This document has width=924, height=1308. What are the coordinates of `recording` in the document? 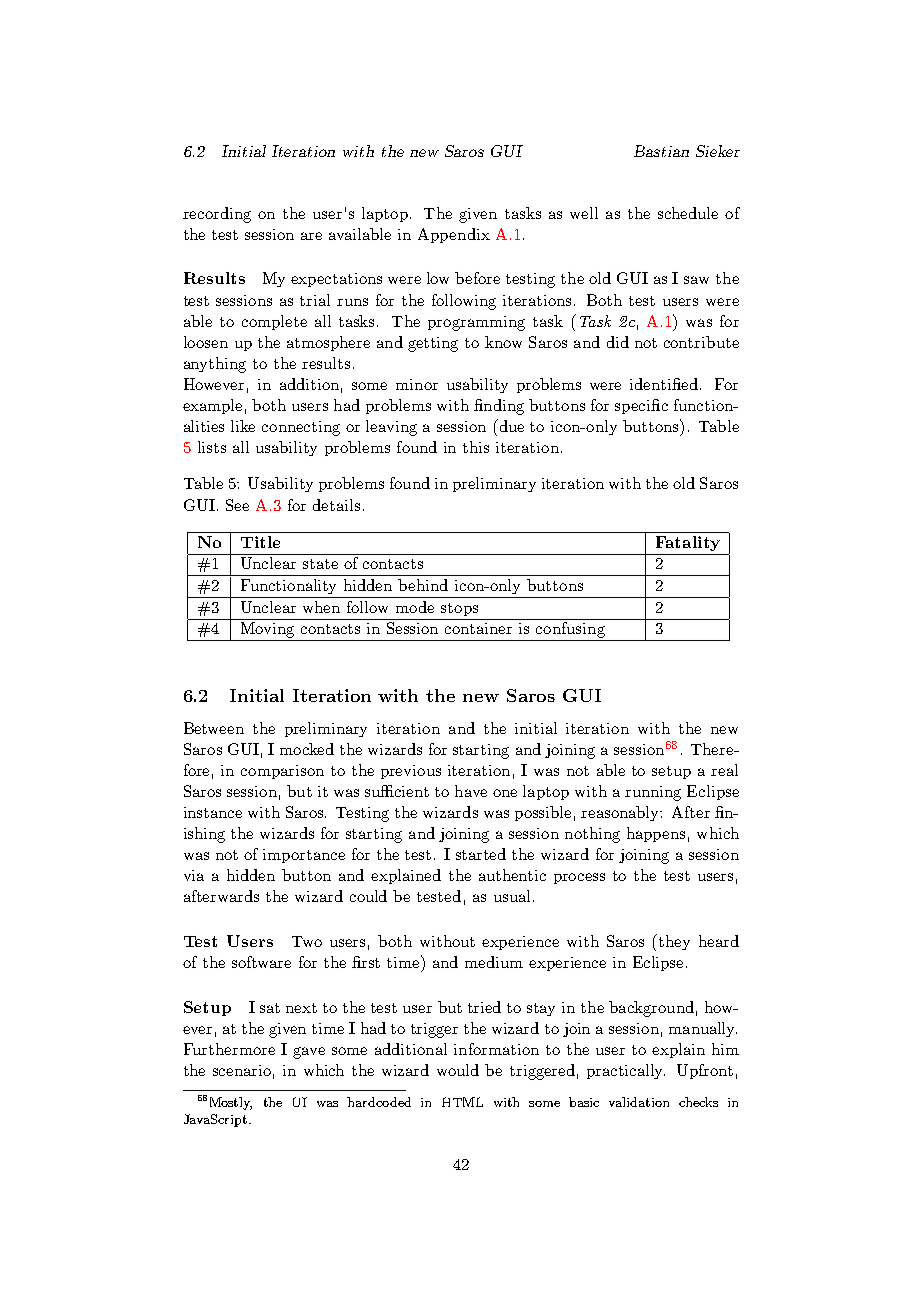 It's located at (217, 215).
